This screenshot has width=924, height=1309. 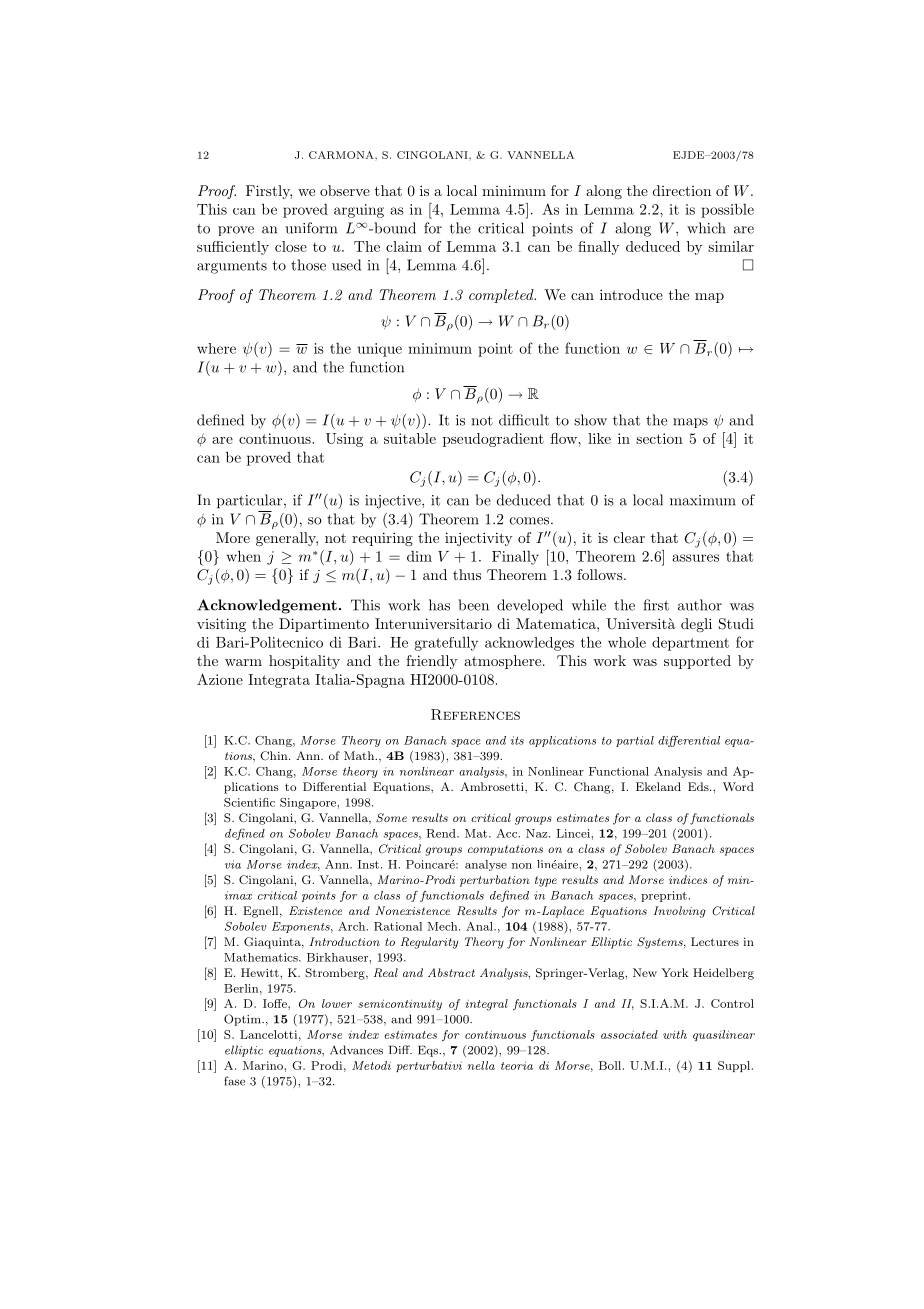 I want to click on claim, so click(x=404, y=246).
